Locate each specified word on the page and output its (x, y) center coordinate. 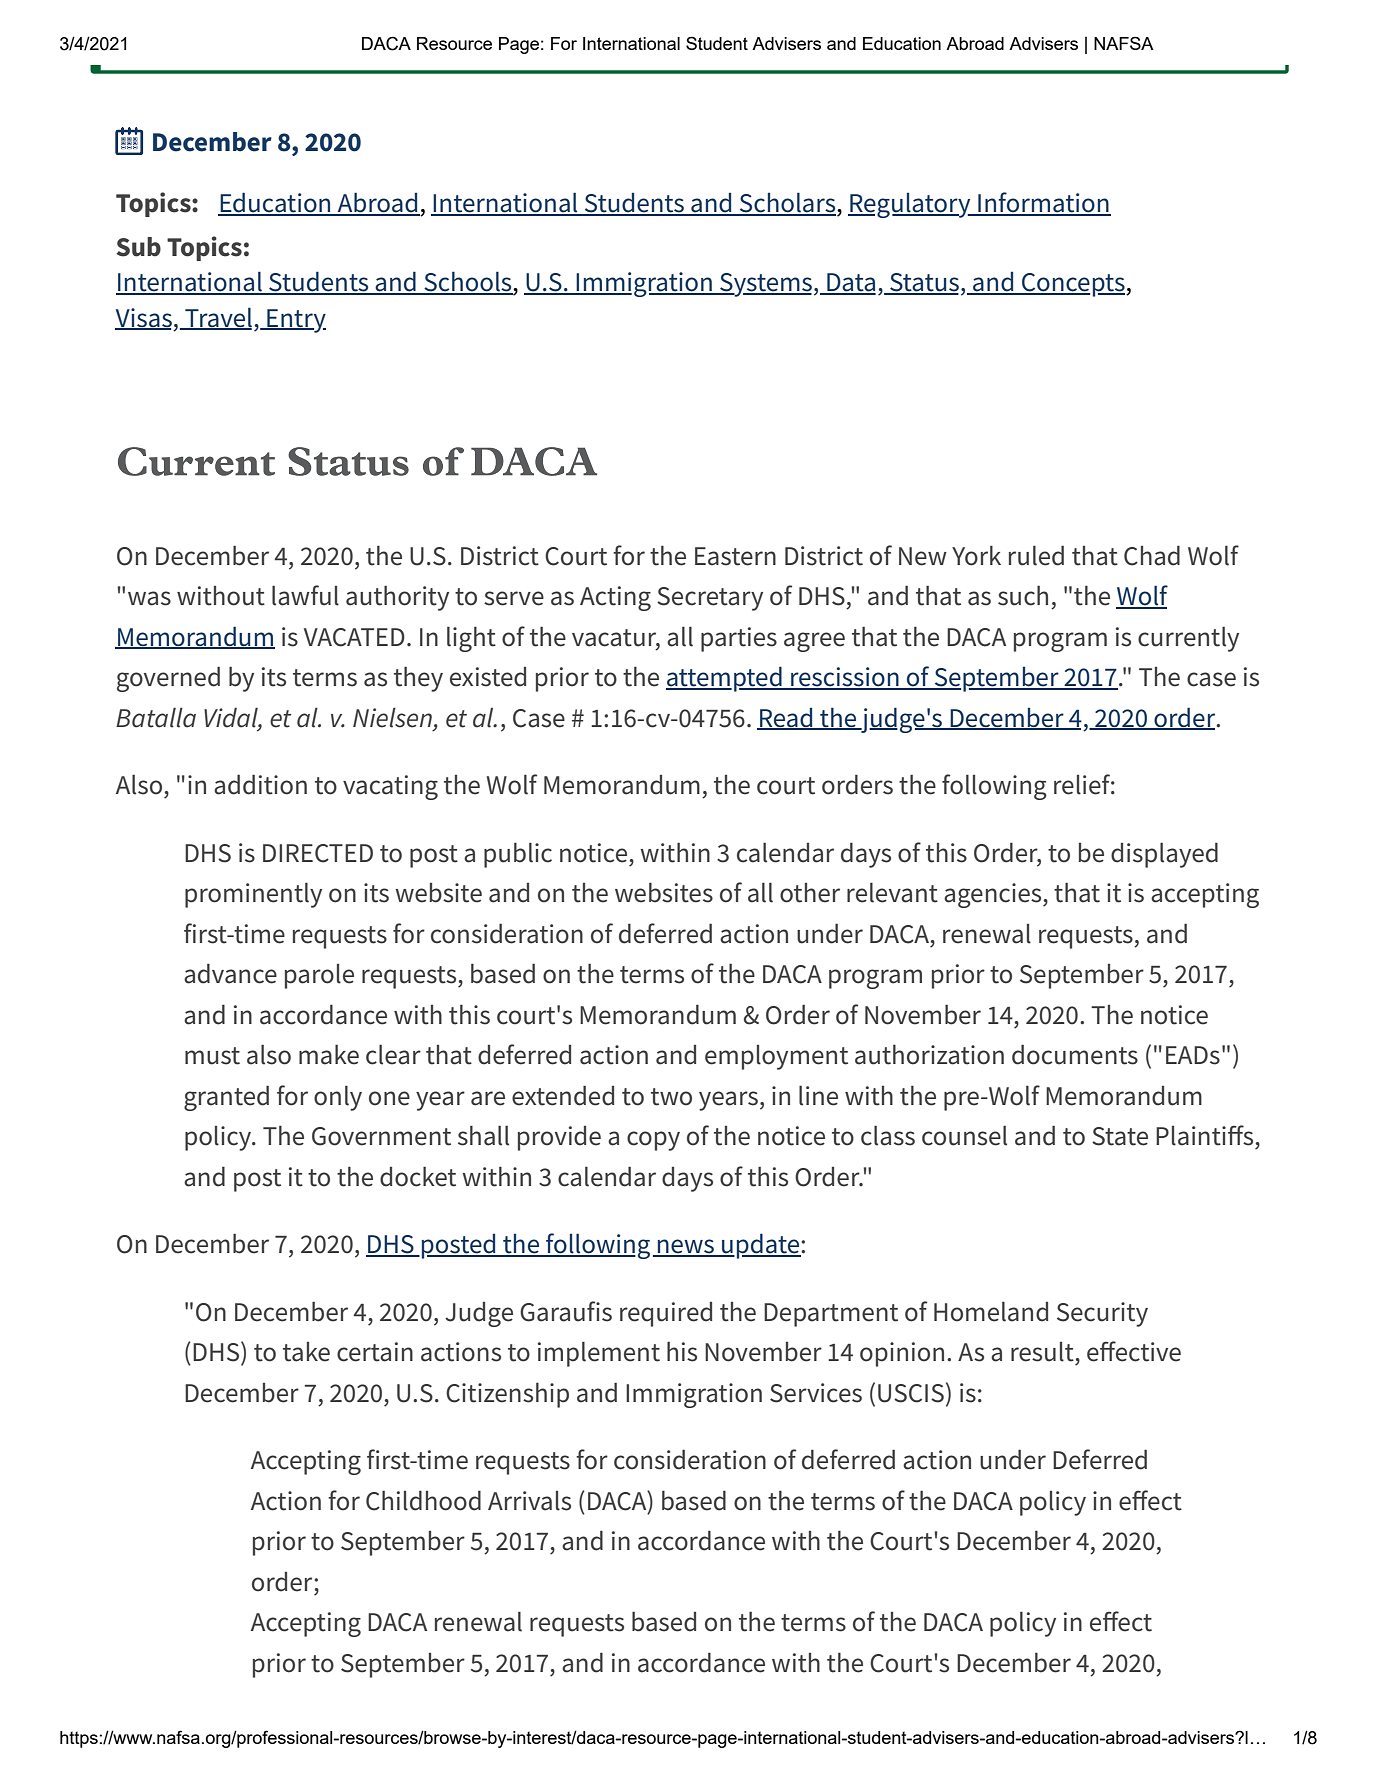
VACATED (354, 637)
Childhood (423, 1501)
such (1023, 596)
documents (1075, 1055)
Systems (766, 285)
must (212, 1056)
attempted (725, 679)
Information (1043, 203)
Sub (139, 247)
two (671, 1097)
